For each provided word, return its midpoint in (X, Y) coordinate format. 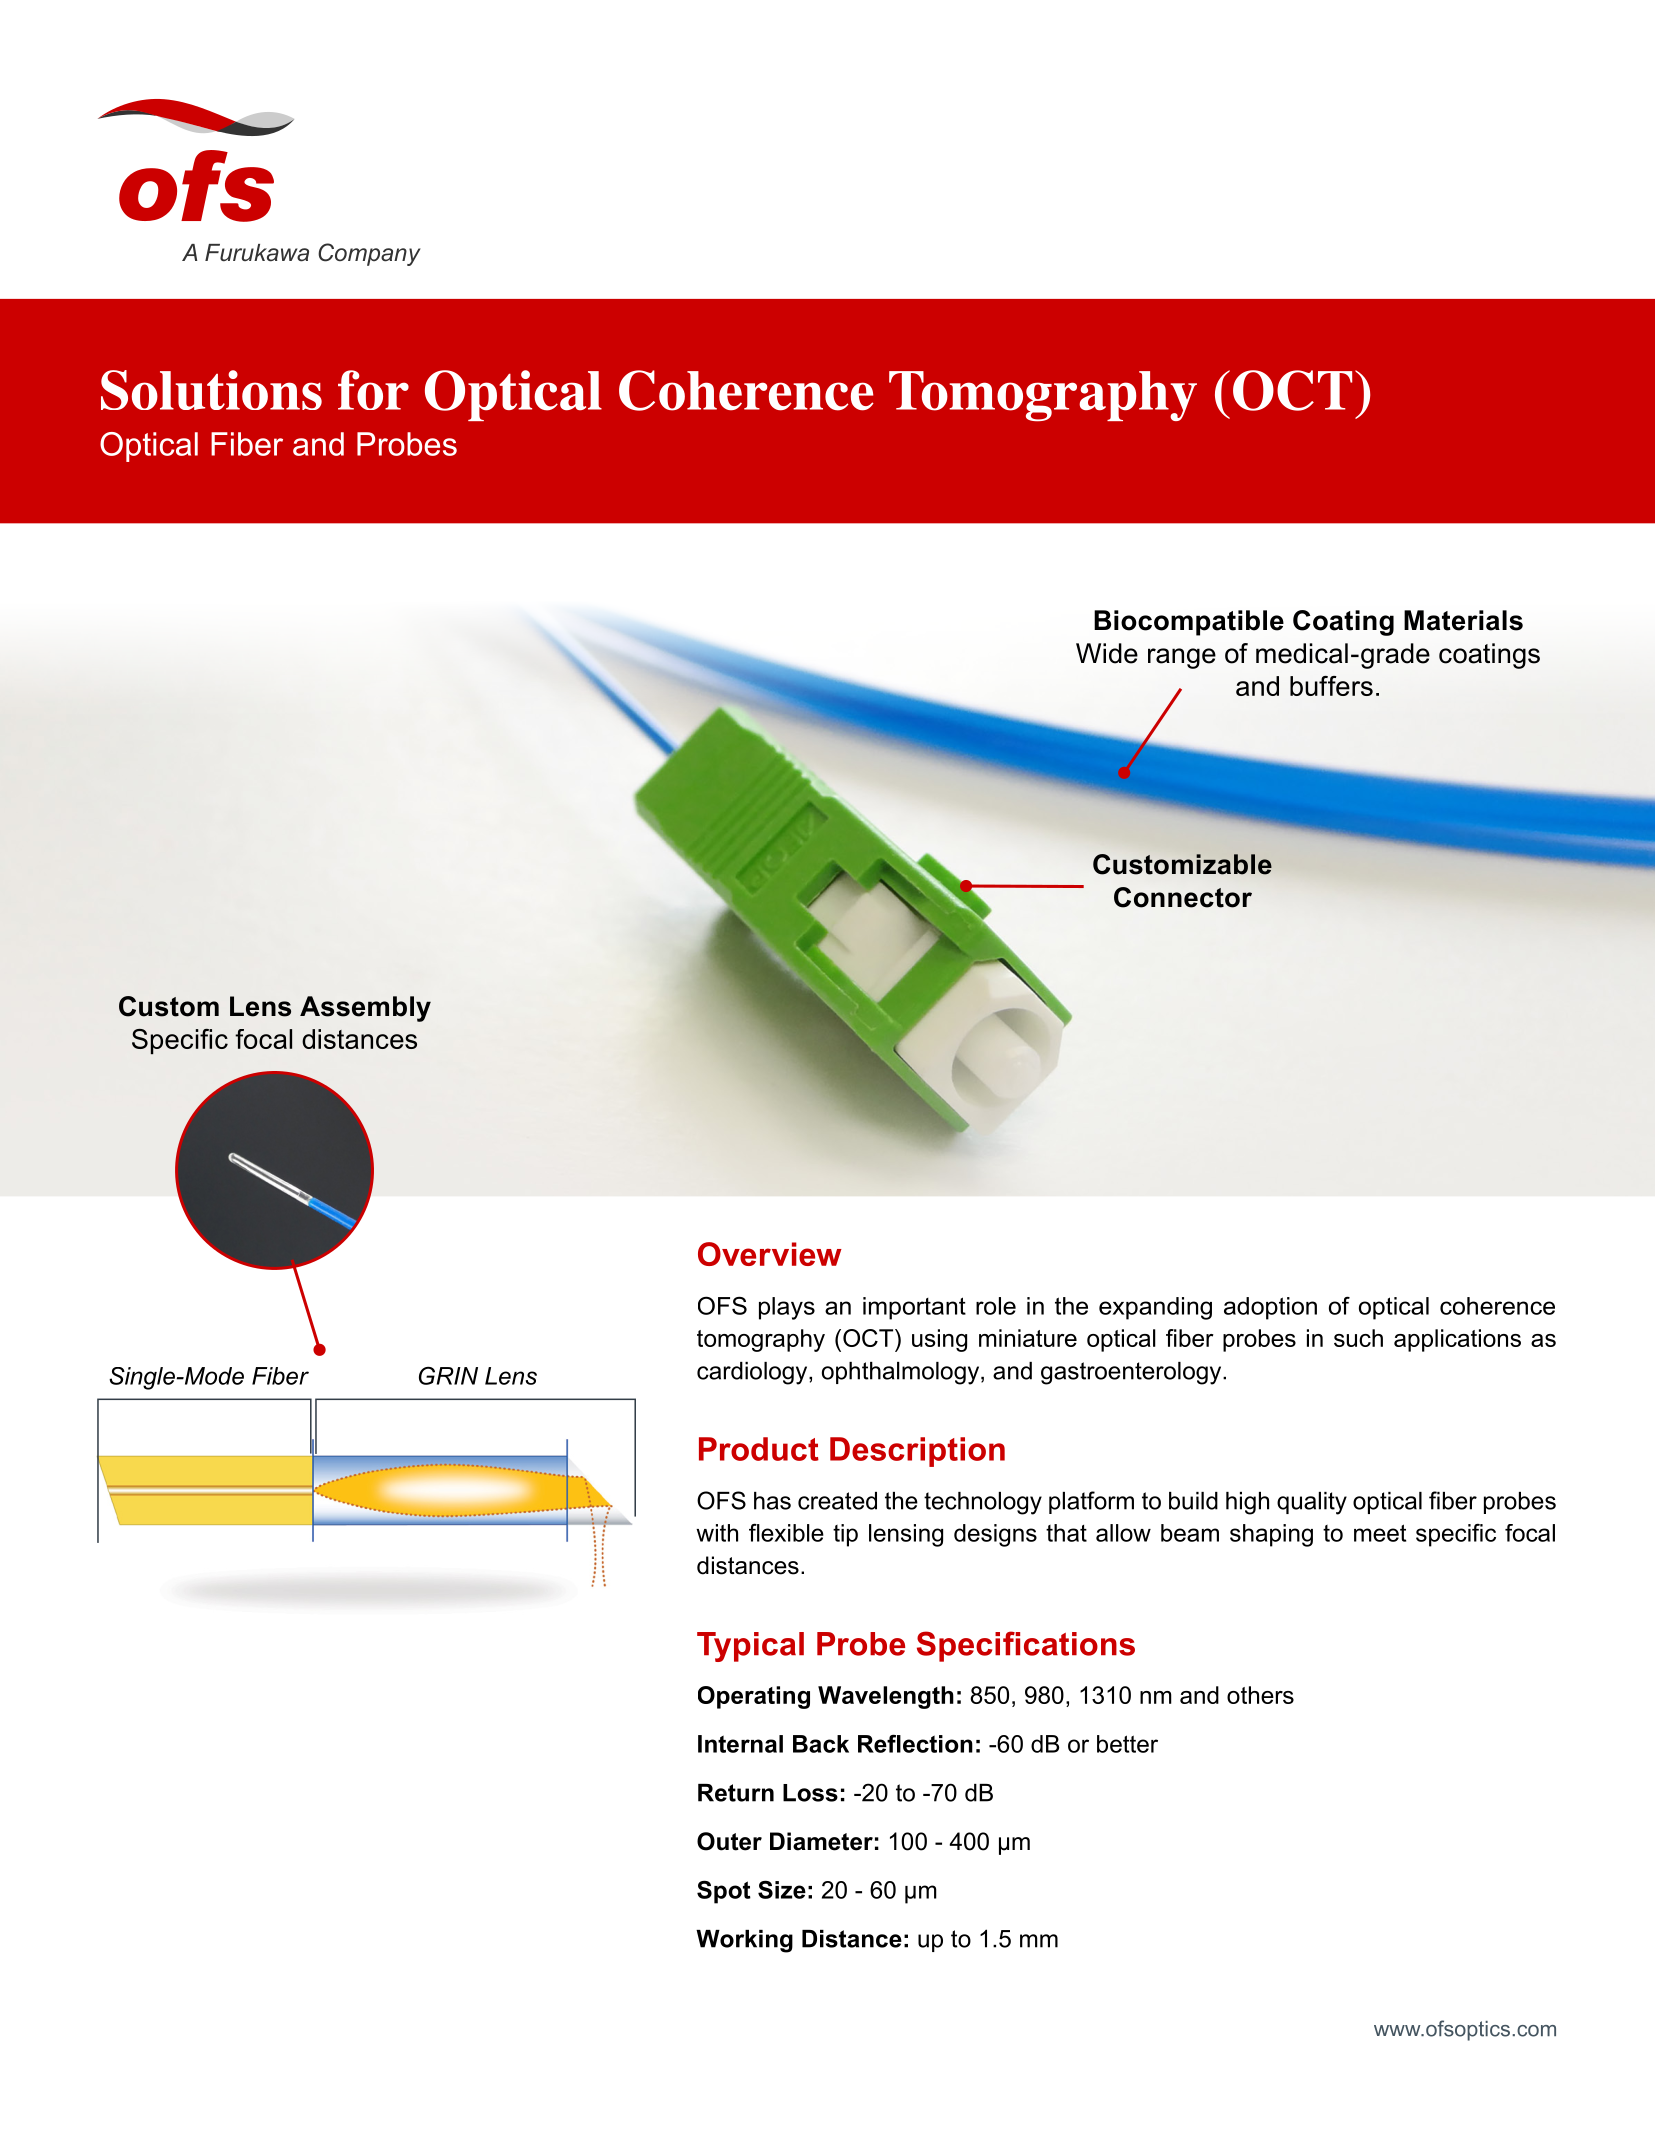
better (1127, 1744)
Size (782, 1889)
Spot (724, 1892)
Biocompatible (1189, 623)
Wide (1107, 653)
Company (369, 254)
